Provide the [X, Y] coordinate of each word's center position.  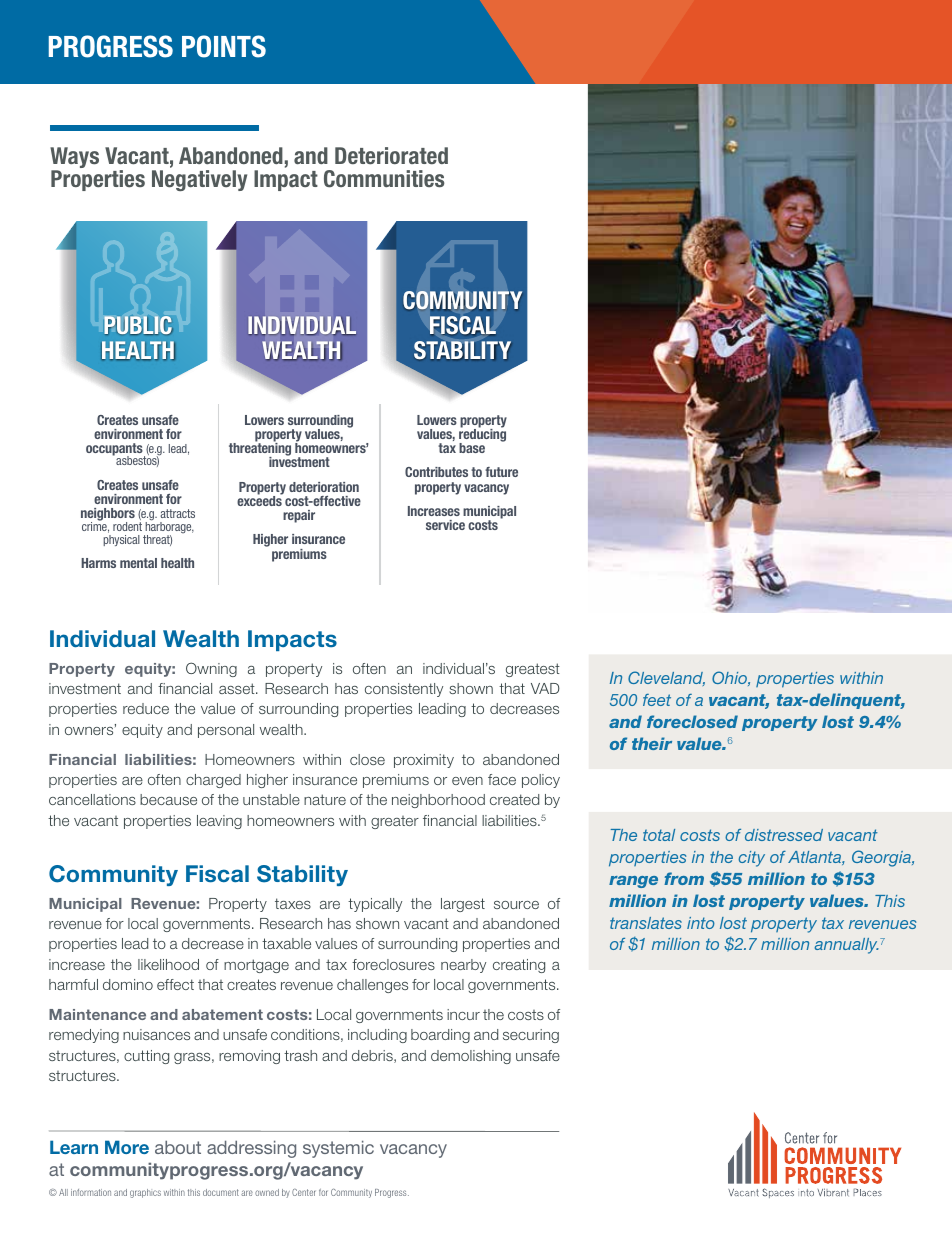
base [472, 448]
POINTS [224, 46]
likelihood [168, 964]
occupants [115, 450]
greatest [533, 670]
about [178, 1147]
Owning [211, 669]
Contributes [436, 472]
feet [657, 700]
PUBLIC [138, 325]
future [501, 472]
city [752, 859]
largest [463, 905]
